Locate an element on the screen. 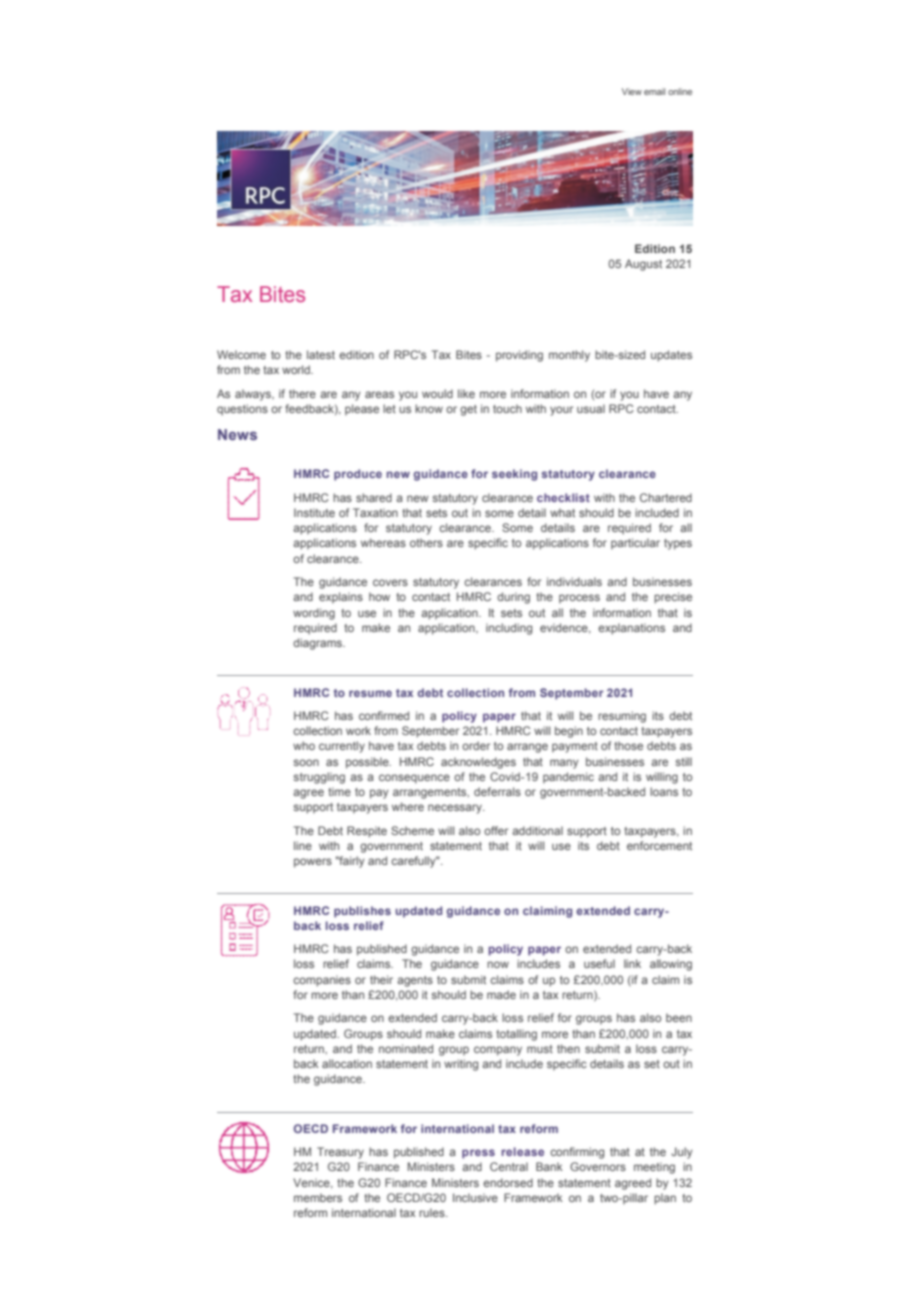 This screenshot has height=1308, width=924. carefully is located at coordinates (414, 862).
